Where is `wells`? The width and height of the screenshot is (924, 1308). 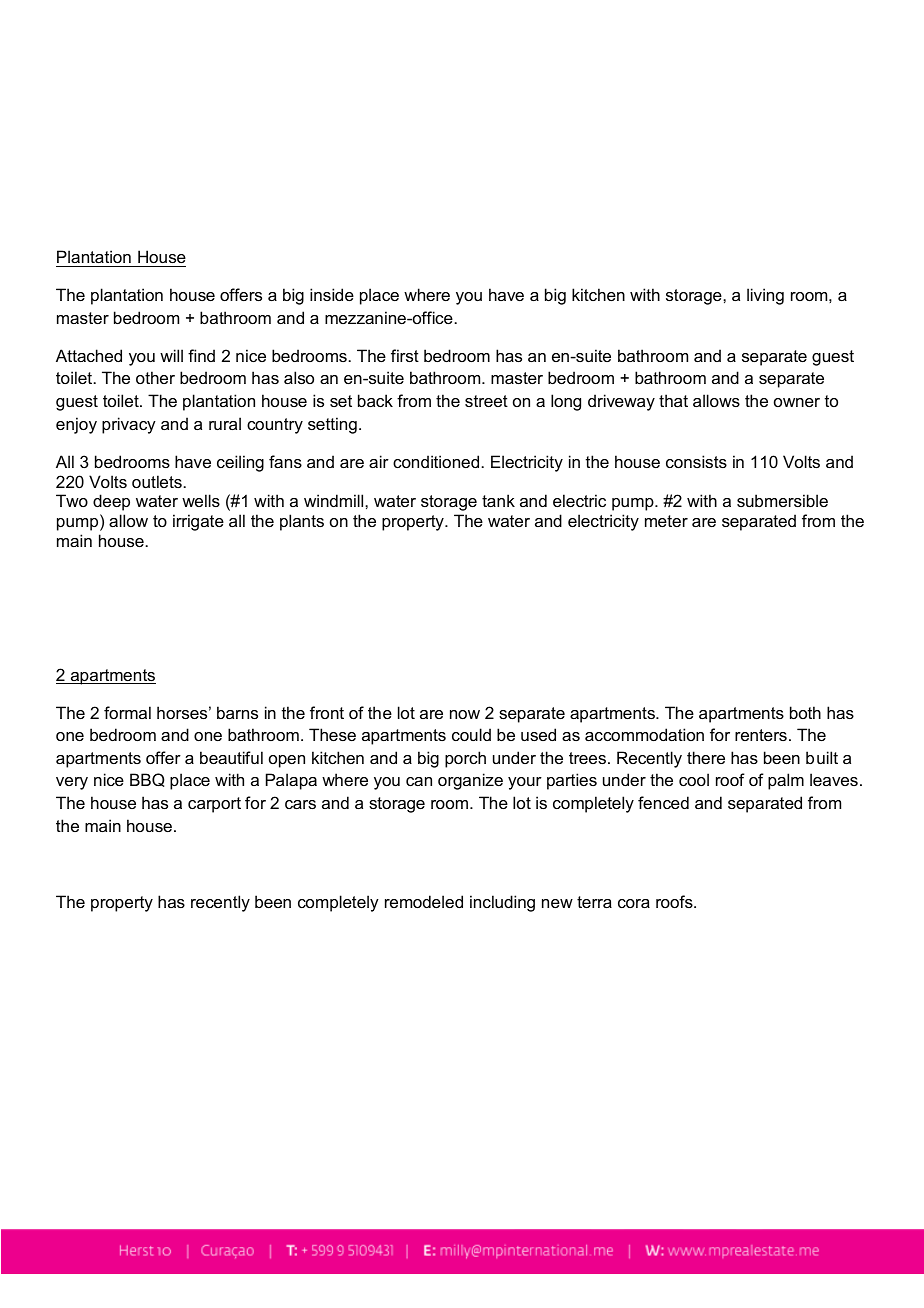
wells is located at coordinates (201, 500).
